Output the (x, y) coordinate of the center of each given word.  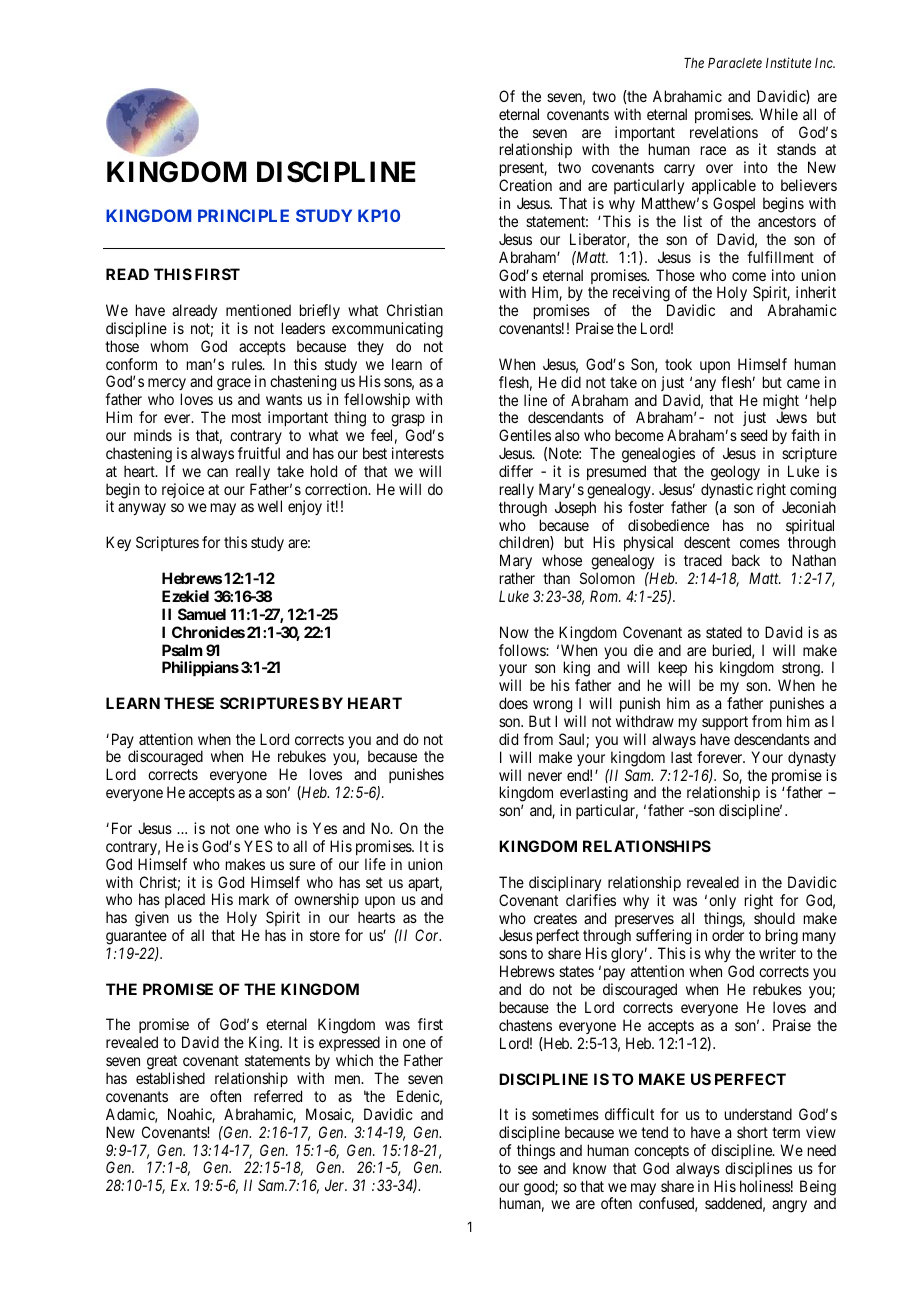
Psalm (182, 650)
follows (523, 650)
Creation (525, 185)
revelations (724, 132)
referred (278, 1096)
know (589, 1168)
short (752, 1132)
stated (724, 632)
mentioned (258, 310)
